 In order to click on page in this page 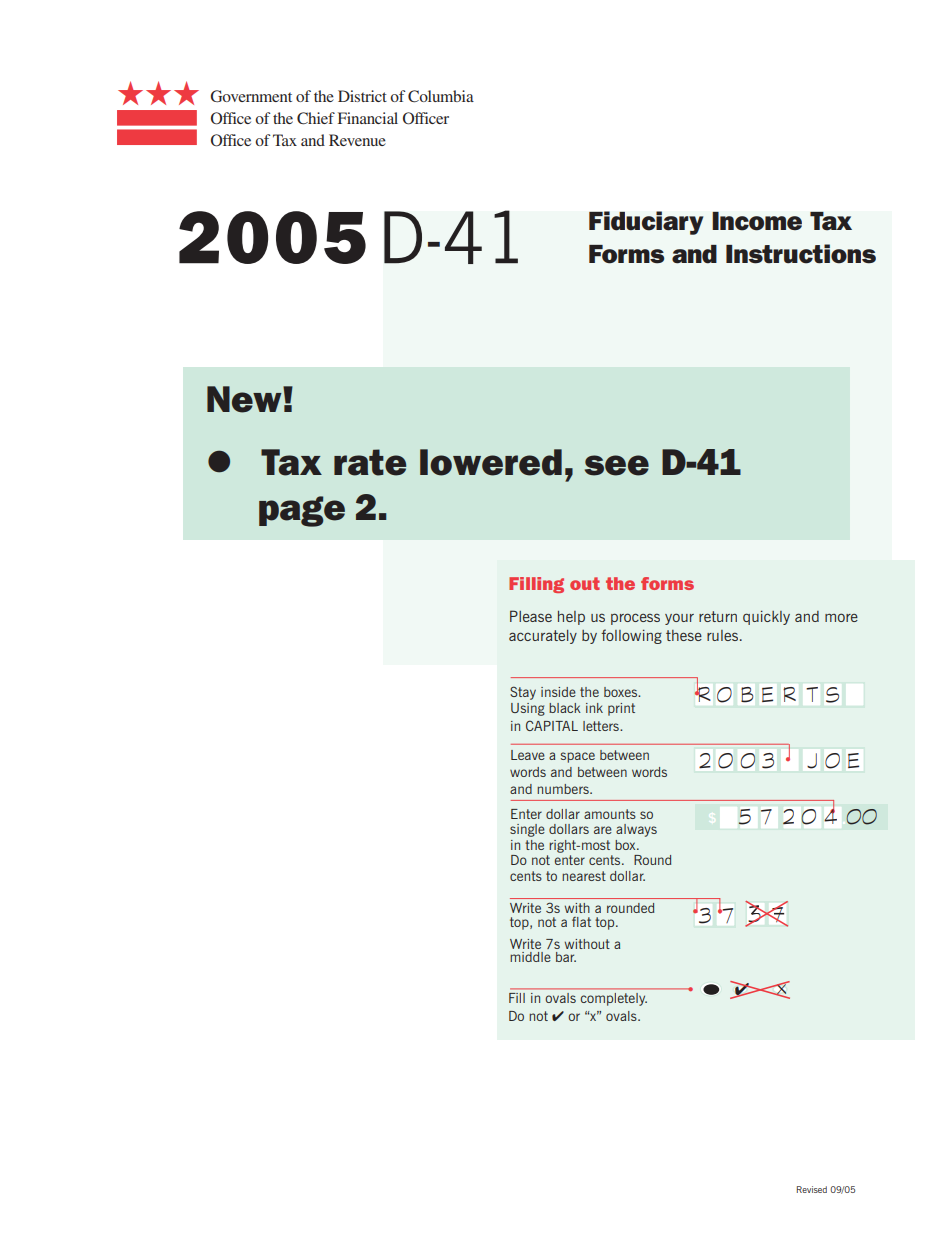, I will do `click(302, 511)`.
